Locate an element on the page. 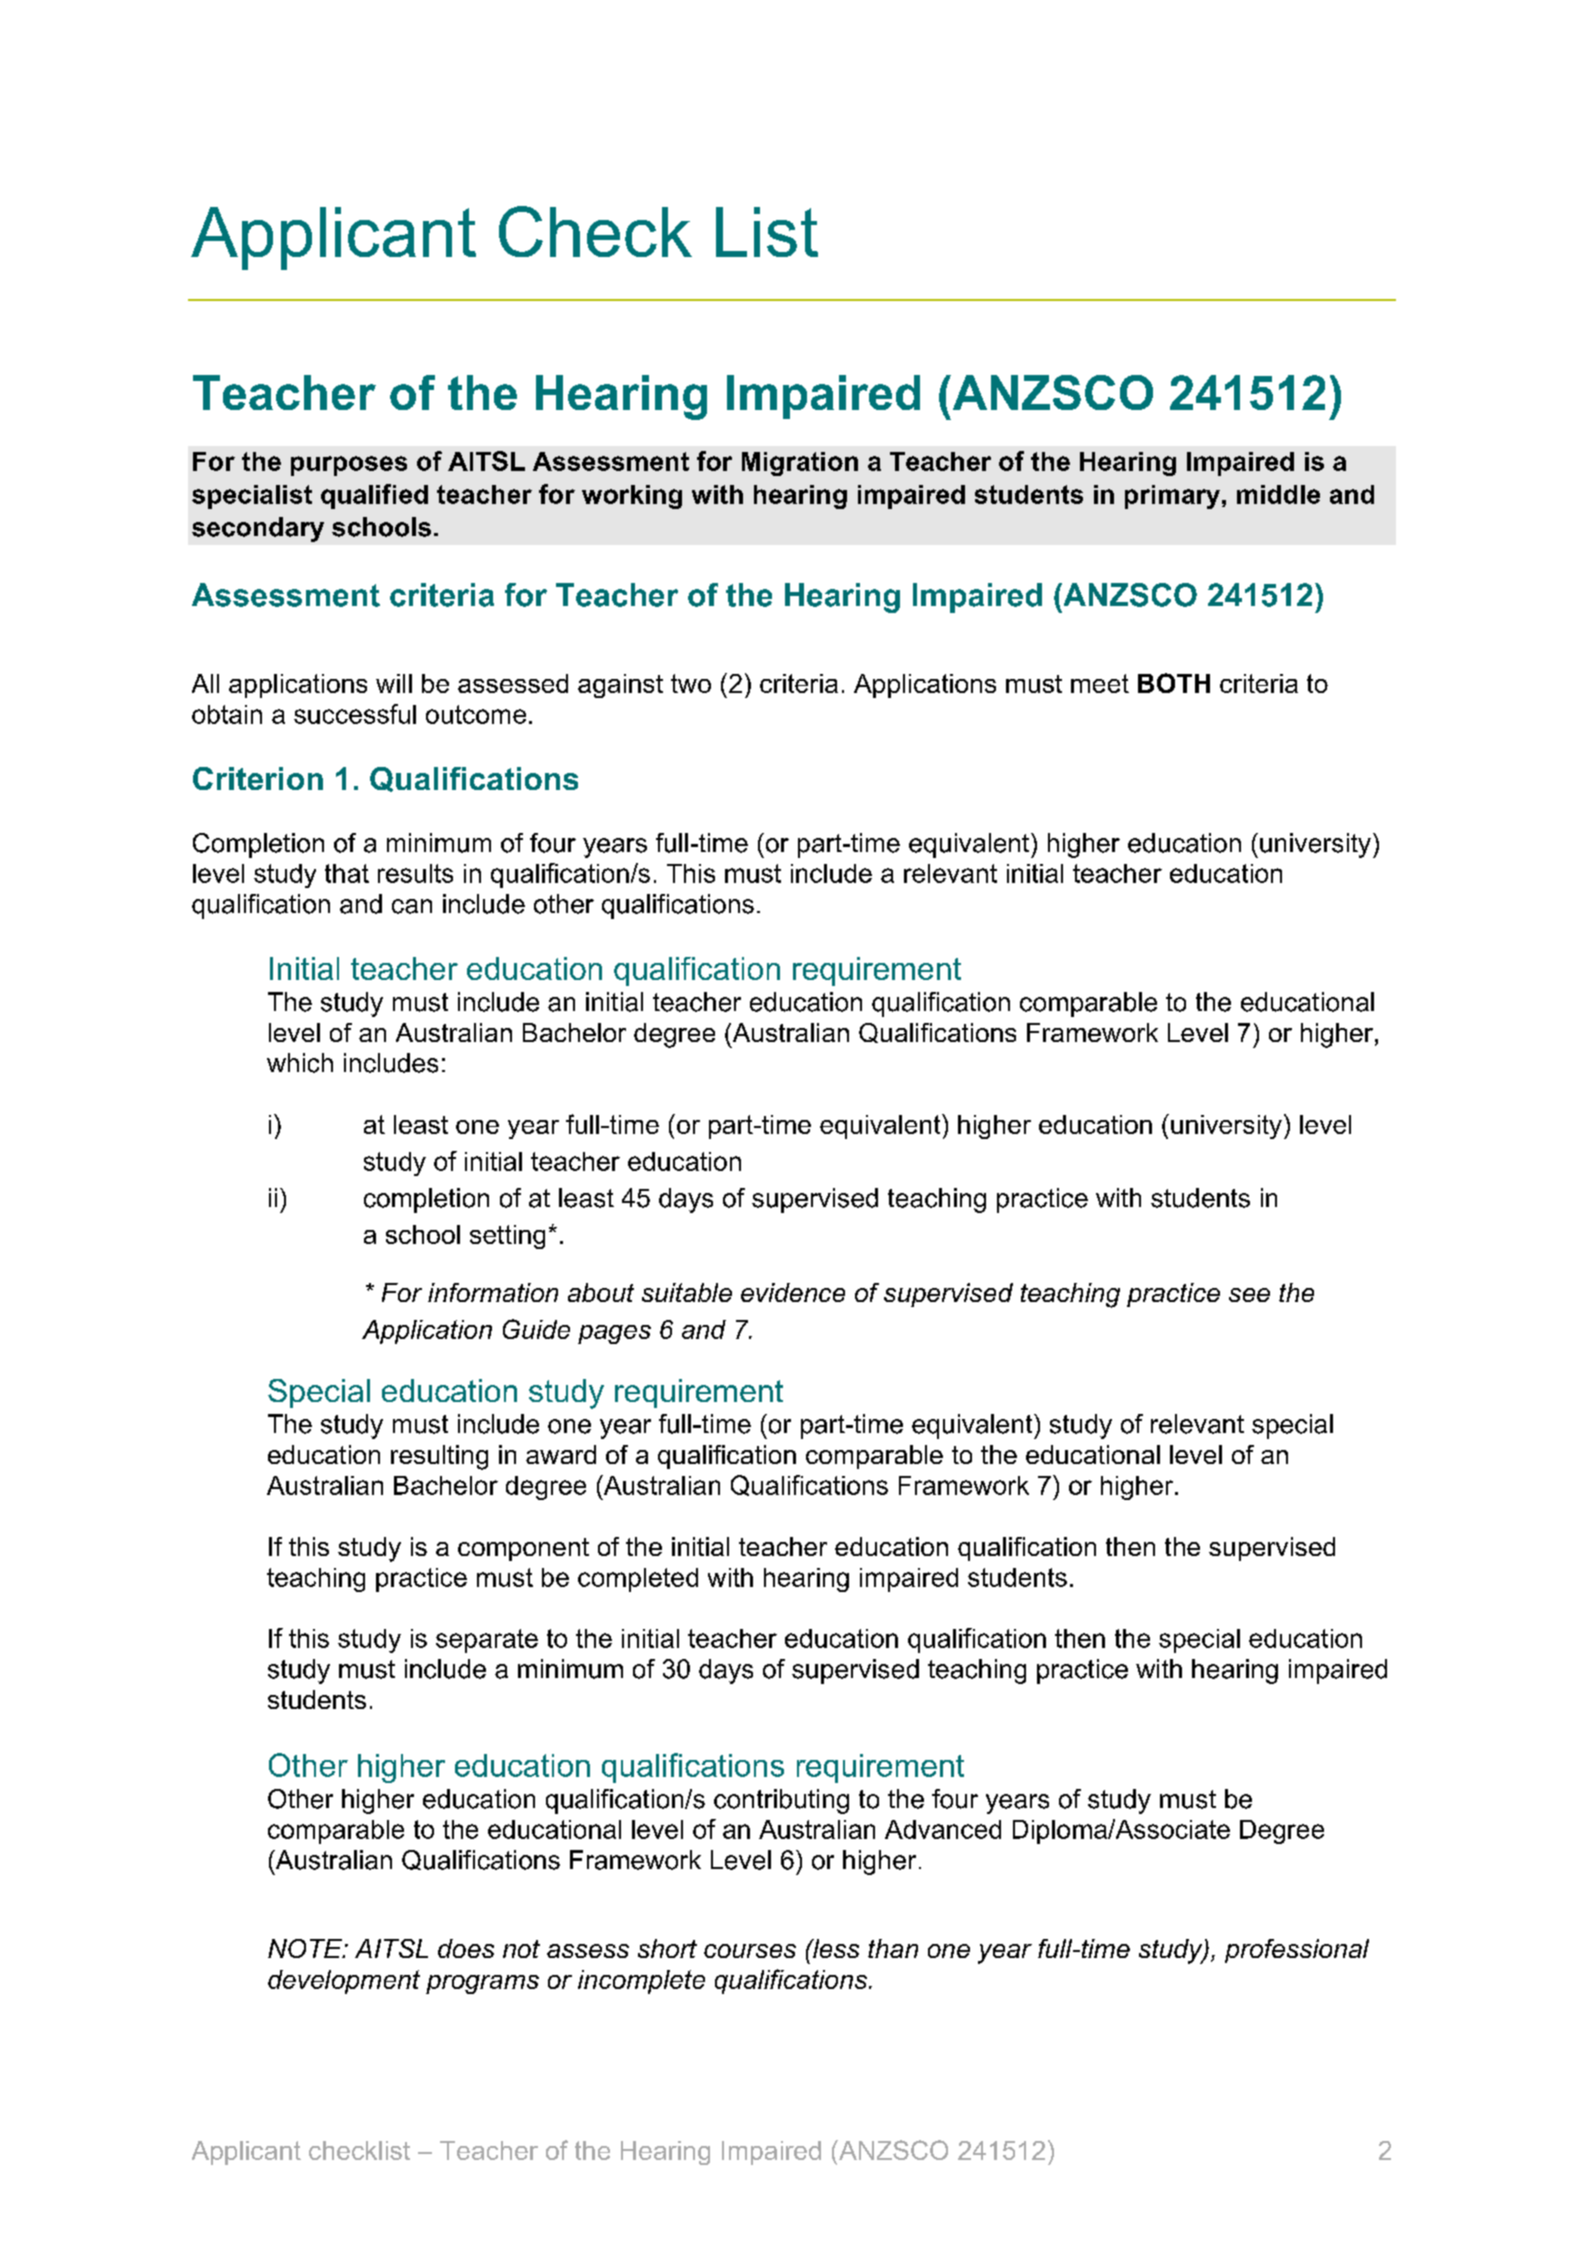 The image size is (1584, 2241). separate is located at coordinates (487, 1641).
